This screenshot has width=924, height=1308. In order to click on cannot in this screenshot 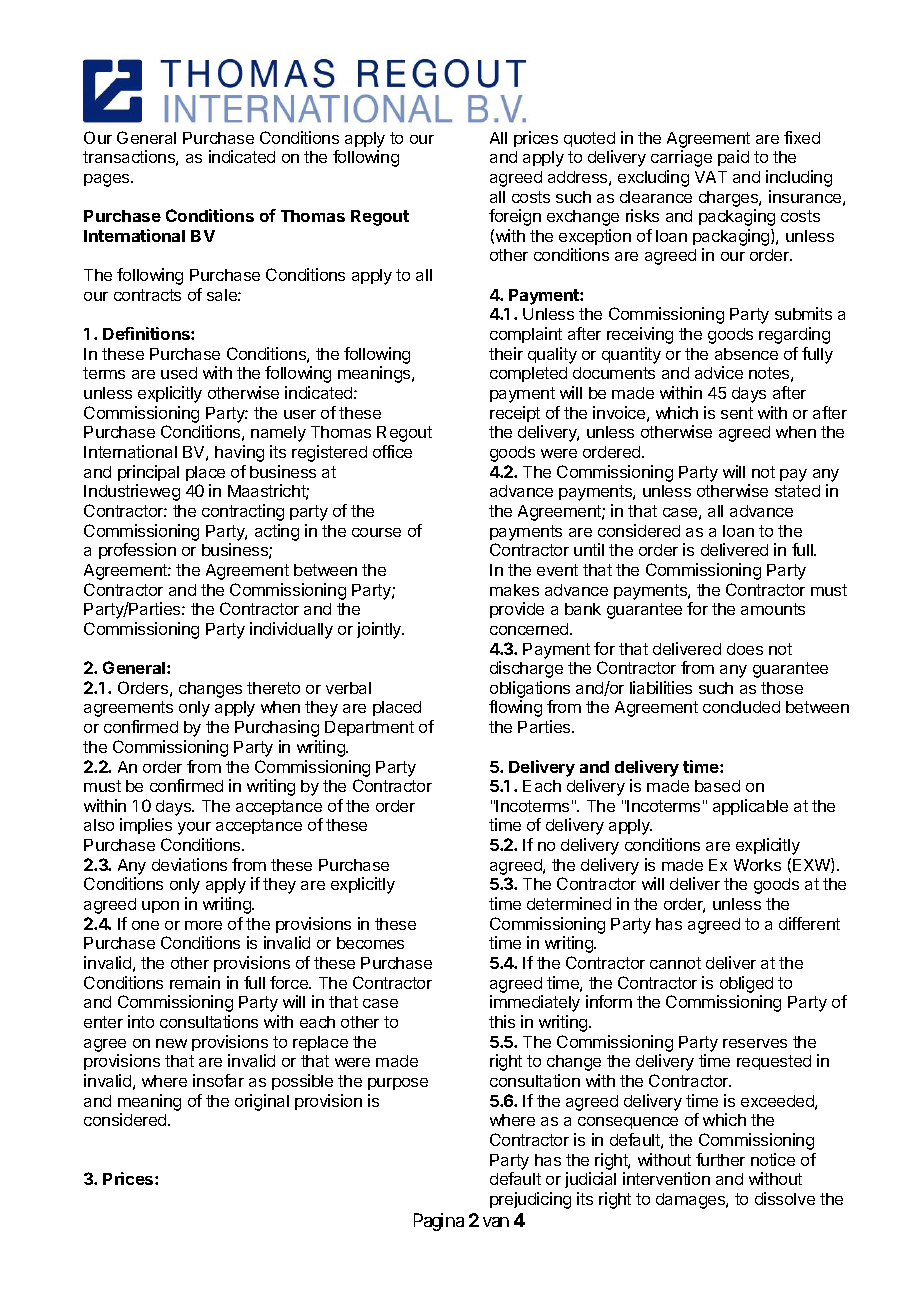, I will do `click(675, 963)`.
